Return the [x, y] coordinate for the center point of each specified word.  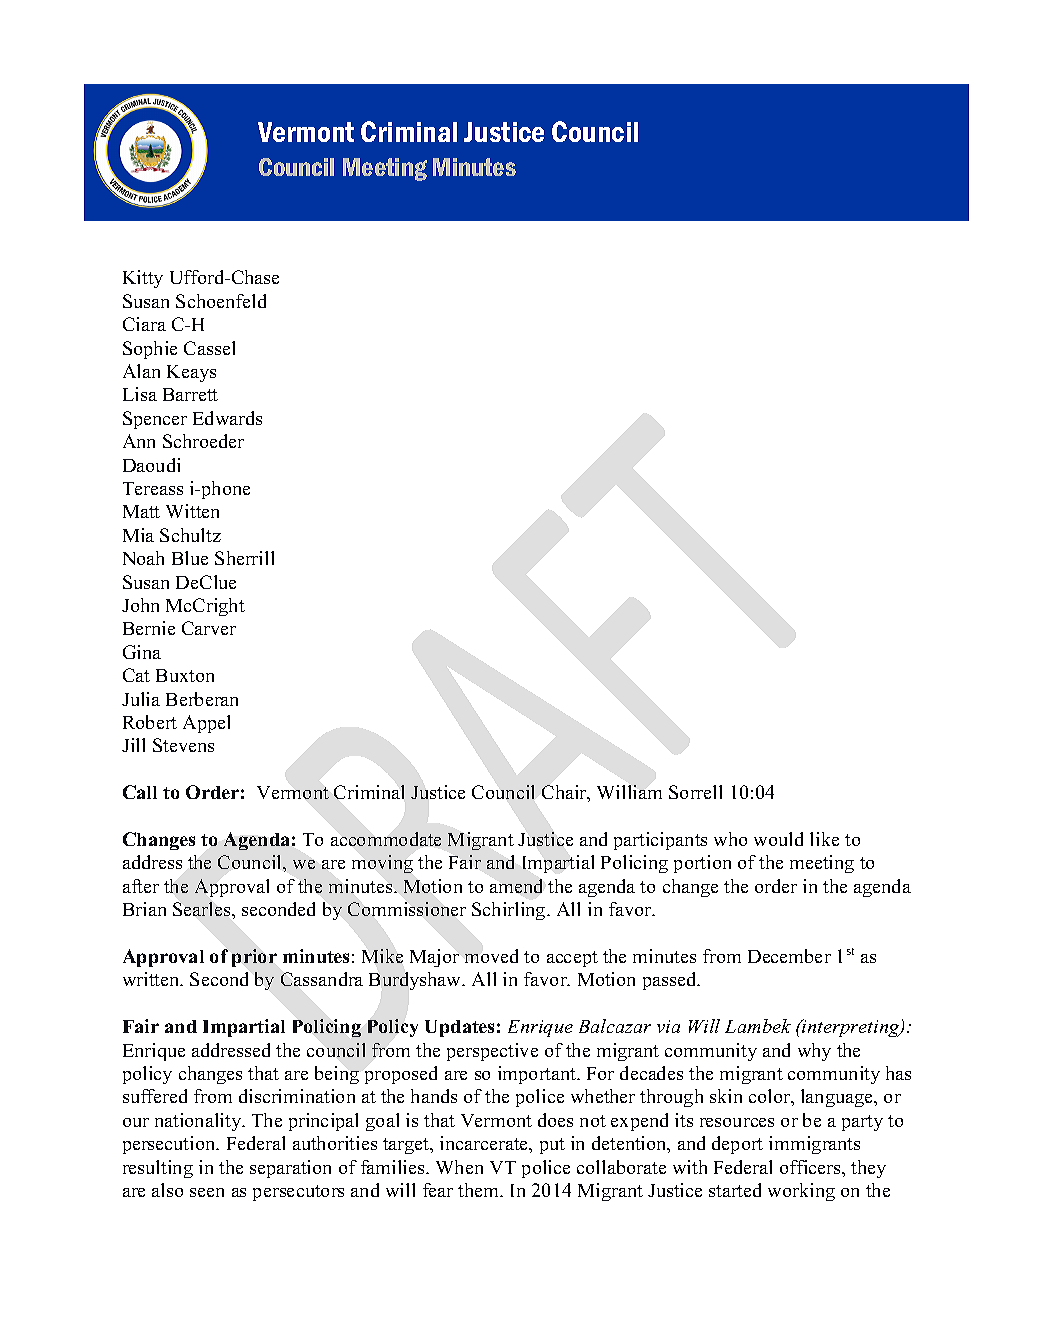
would [778, 839]
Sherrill [244, 558]
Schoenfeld [221, 301]
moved [491, 956]
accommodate [386, 839]
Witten [192, 511]
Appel [206, 724]
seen [207, 1192]
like [824, 839]
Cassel [209, 348]
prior [254, 958]
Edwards [227, 418]
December [789, 956]
